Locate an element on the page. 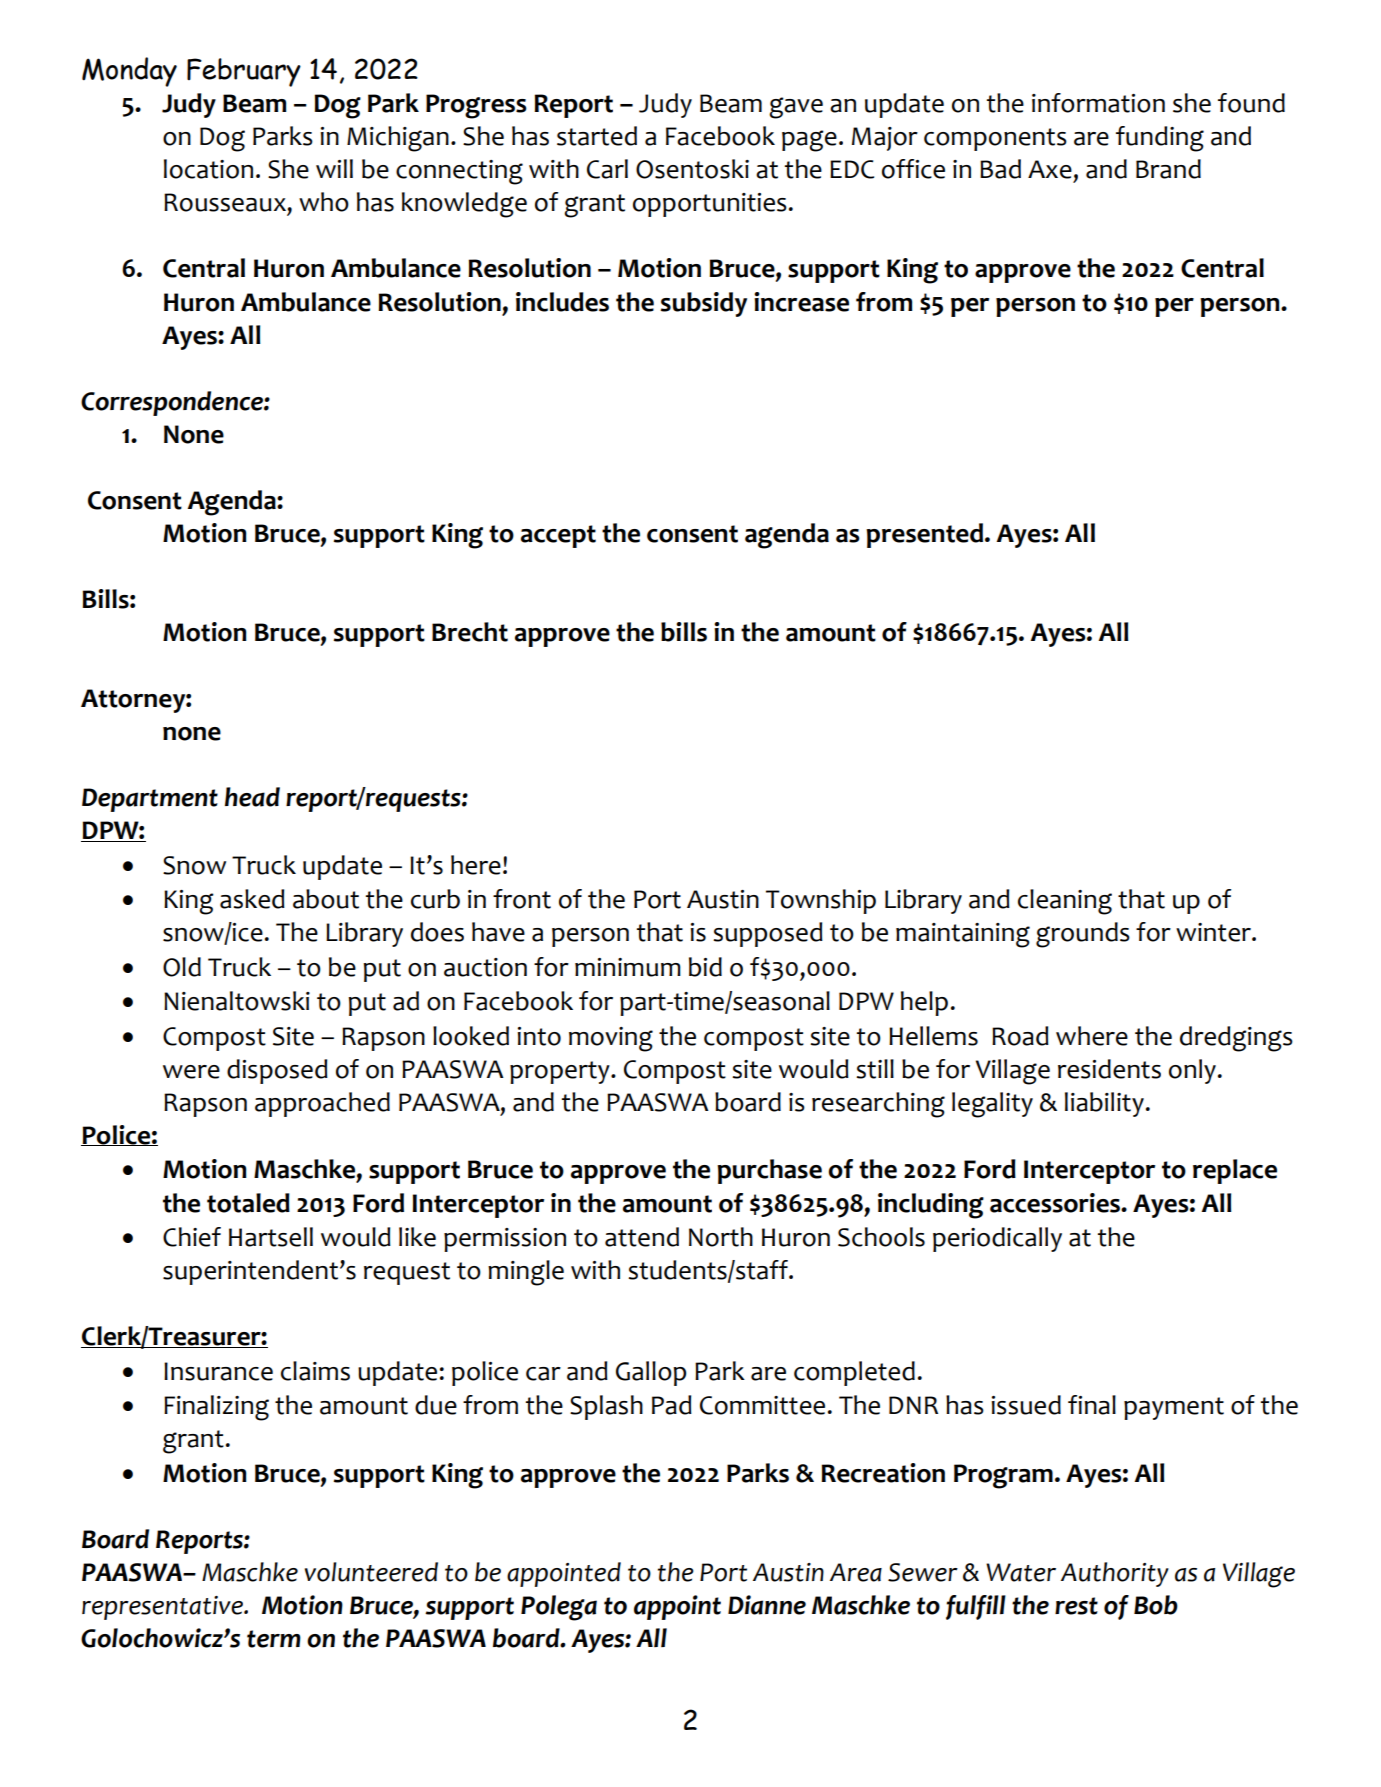 The width and height of the document is (1381, 1787). asked is located at coordinates (252, 899).
